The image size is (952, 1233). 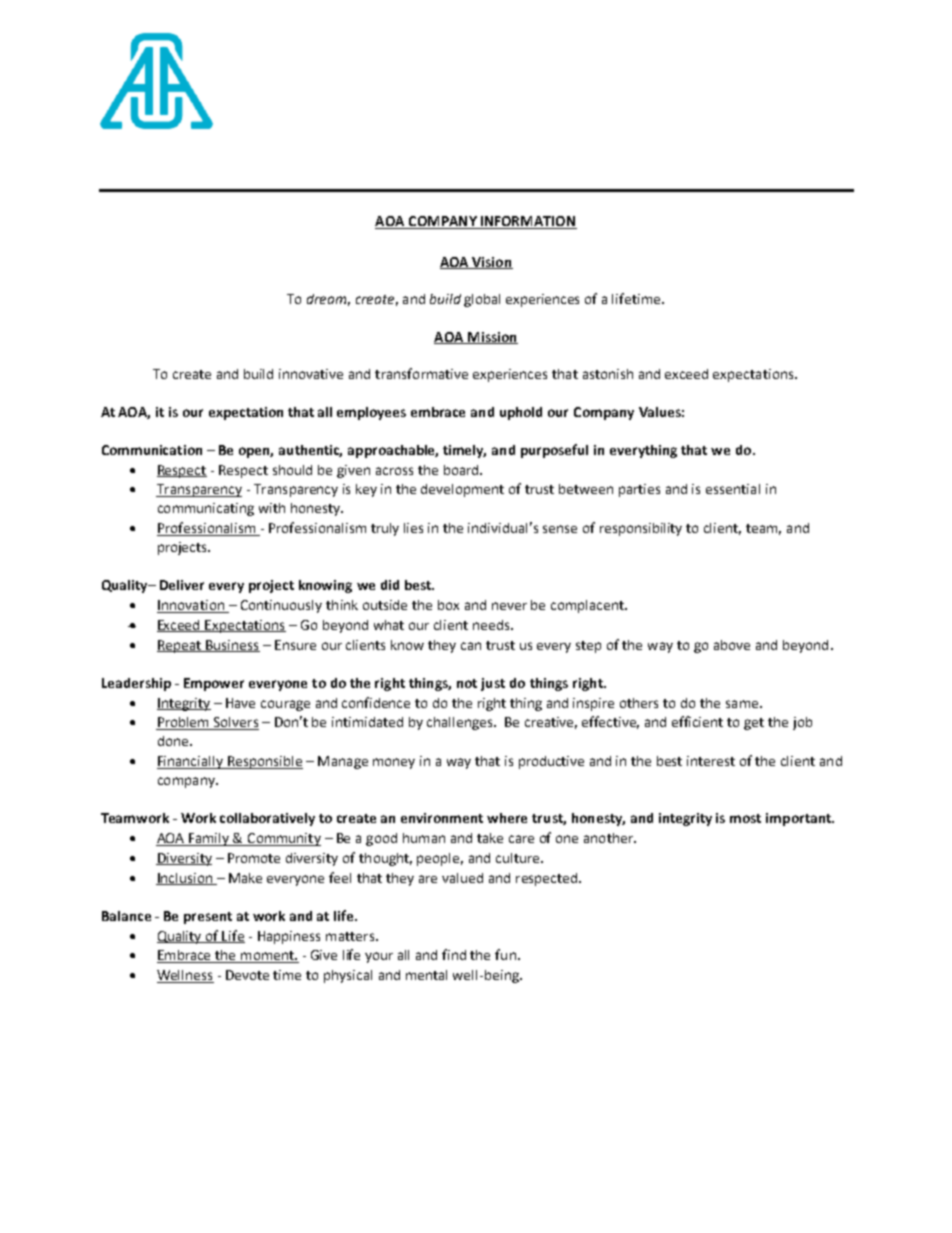 I want to click on above, so click(x=732, y=645).
